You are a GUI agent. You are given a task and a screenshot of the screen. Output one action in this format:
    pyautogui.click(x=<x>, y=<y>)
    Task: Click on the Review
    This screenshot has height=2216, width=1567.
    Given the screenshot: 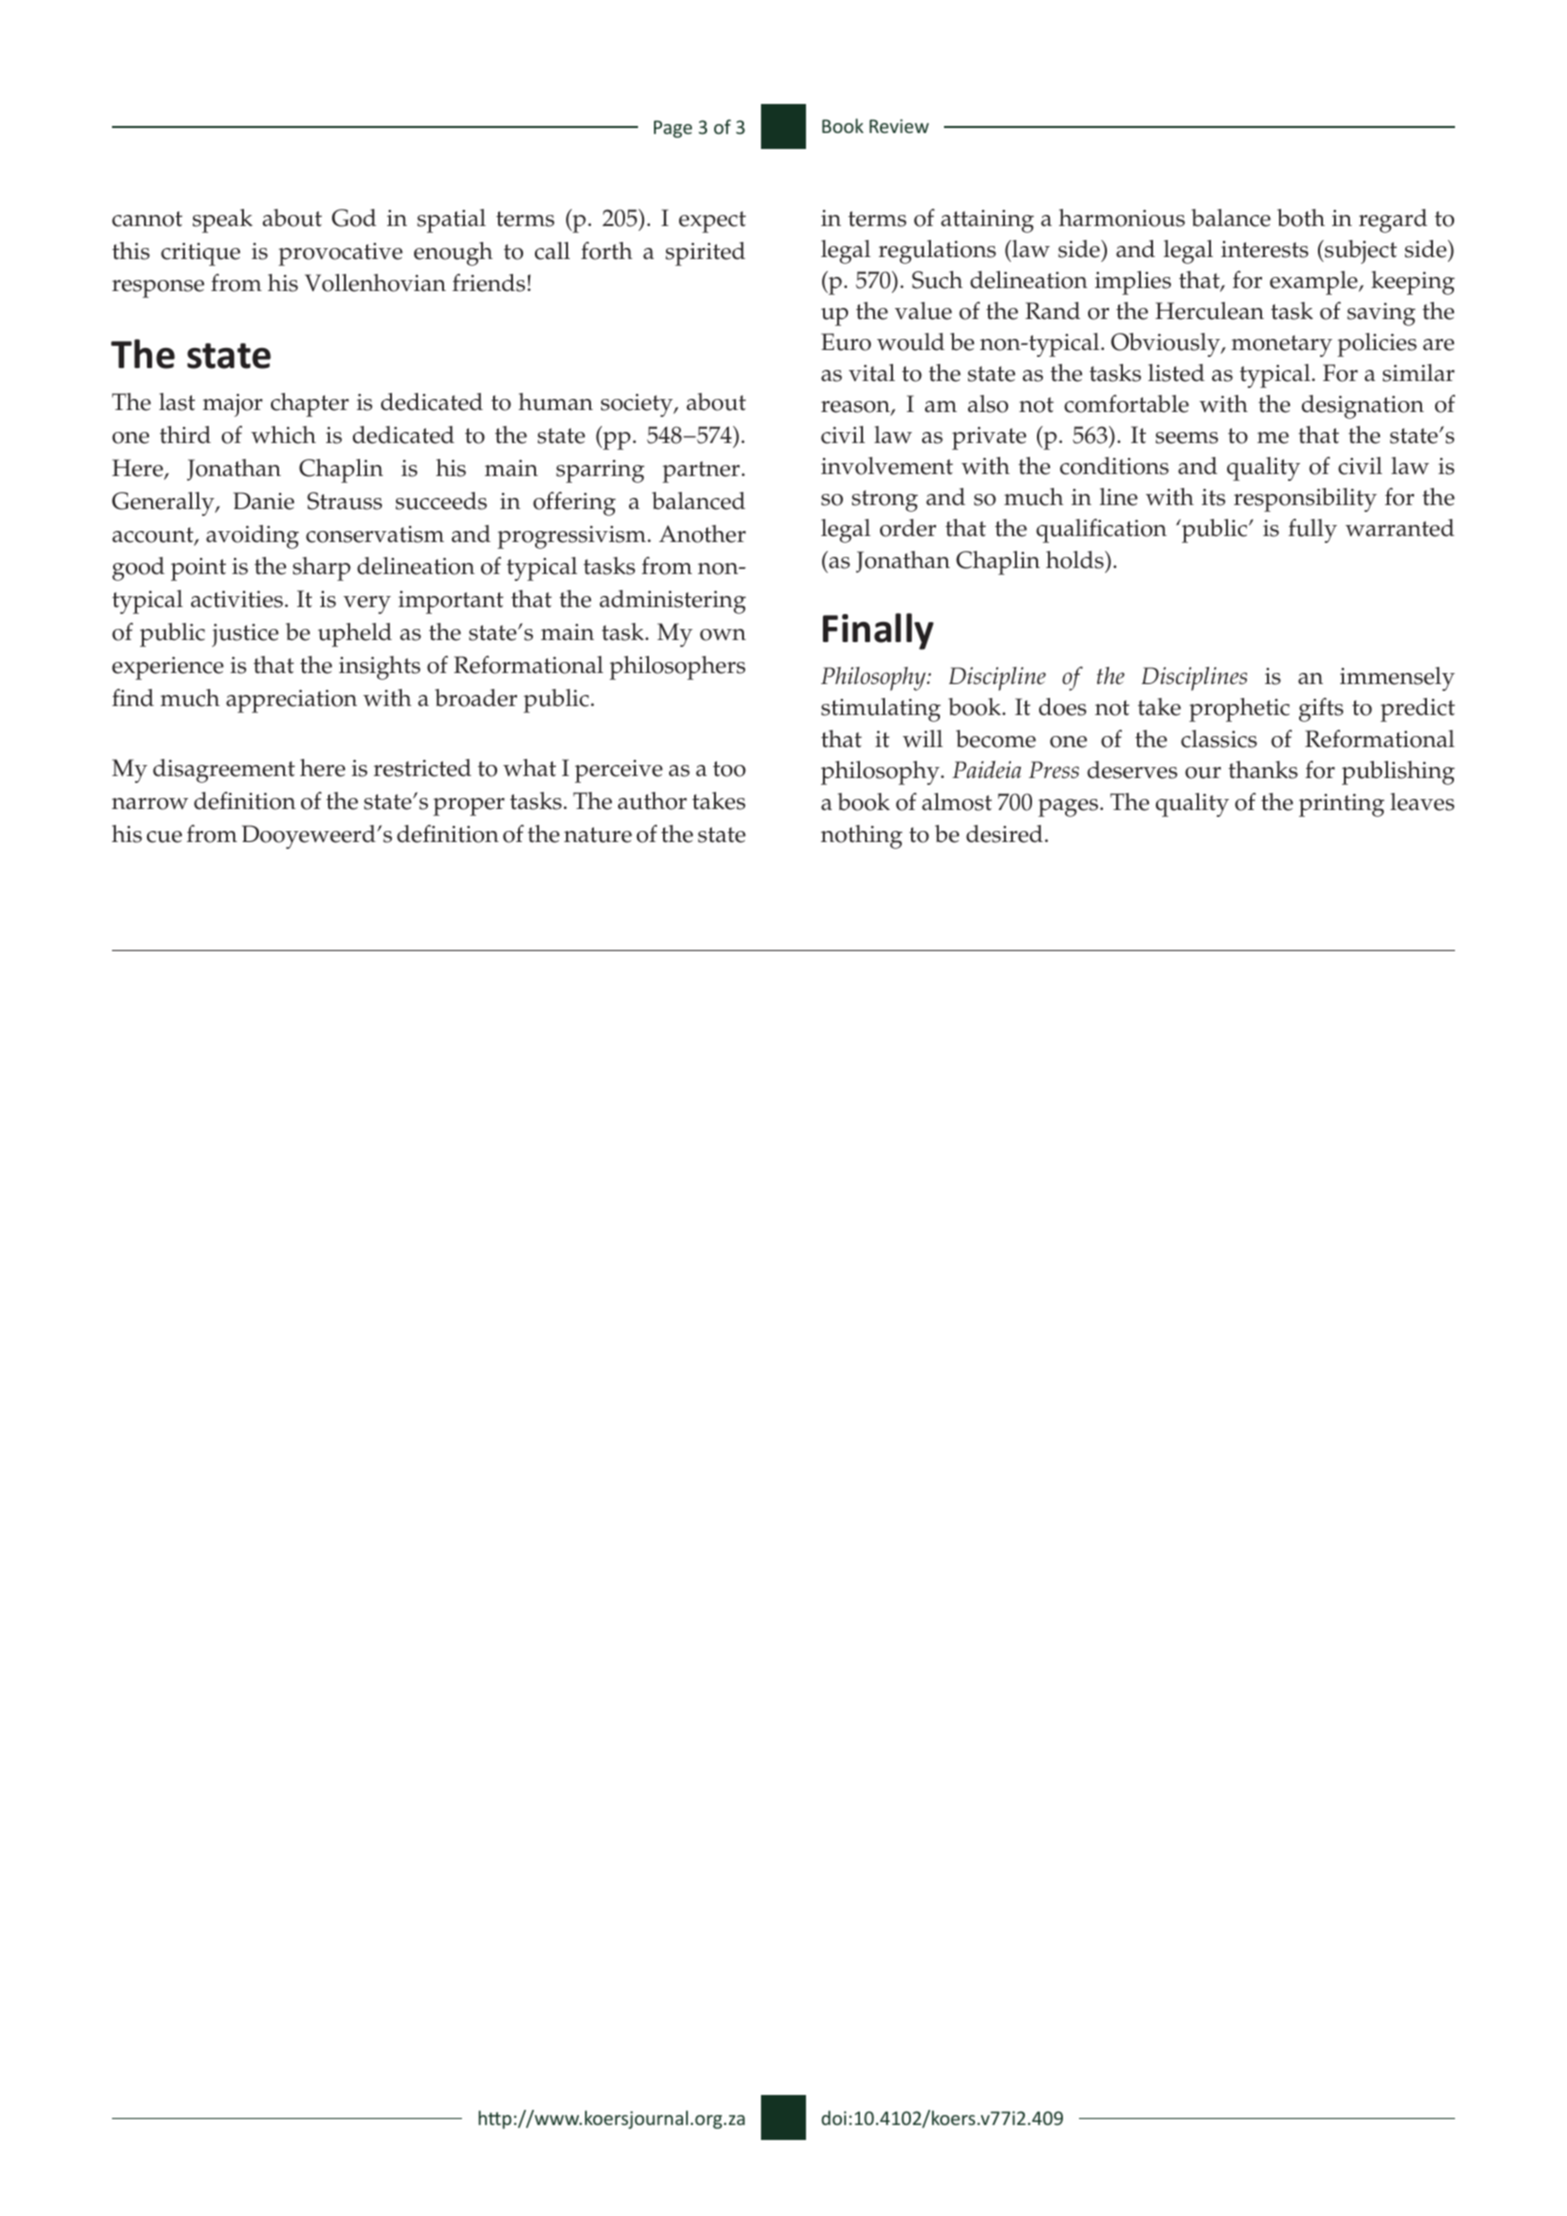 What is the action you would take?
    pyautogui.click(x=899, y=126)
